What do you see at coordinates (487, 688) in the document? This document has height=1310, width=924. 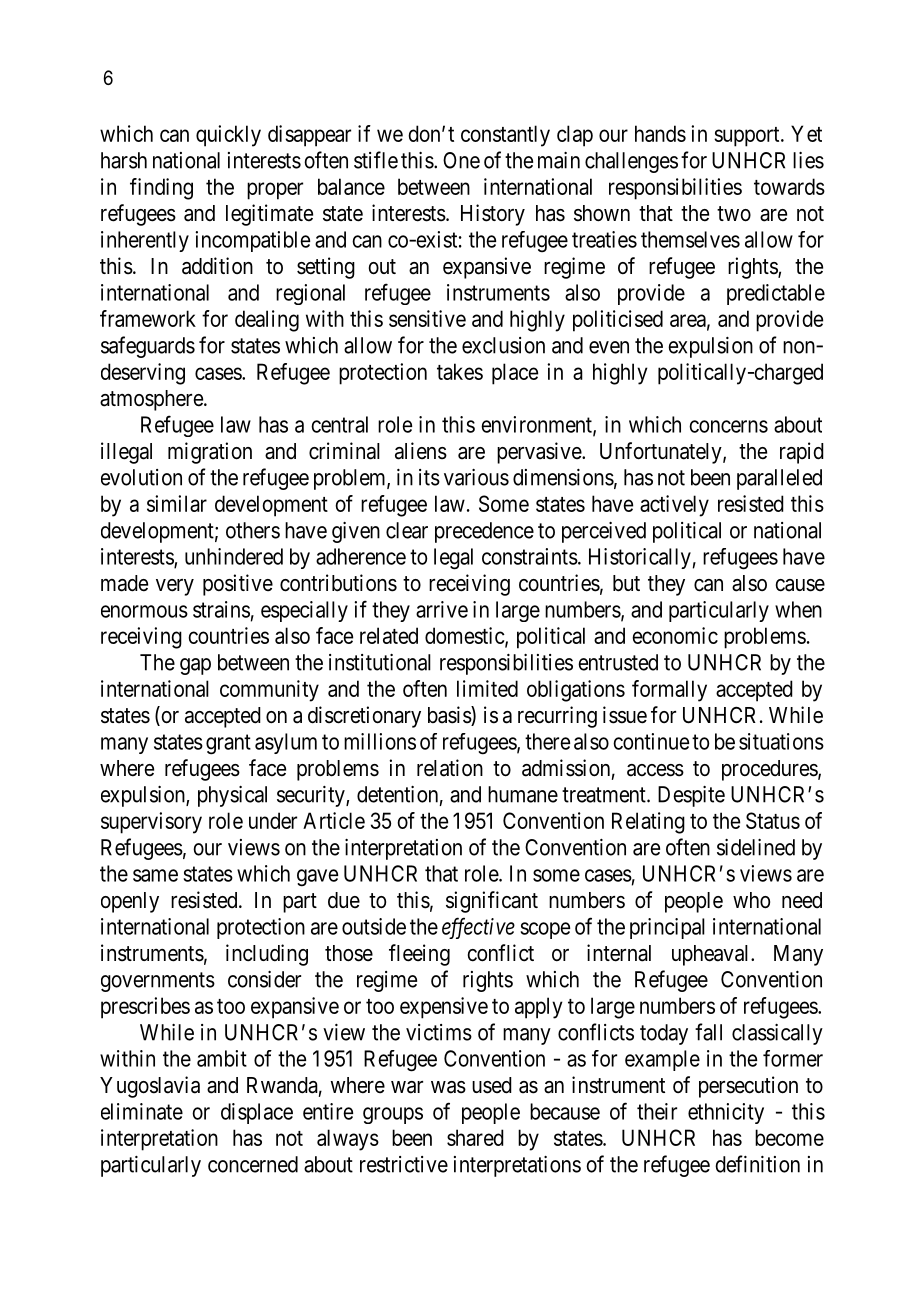 I see `limited` at bounding box center [487, 688].
